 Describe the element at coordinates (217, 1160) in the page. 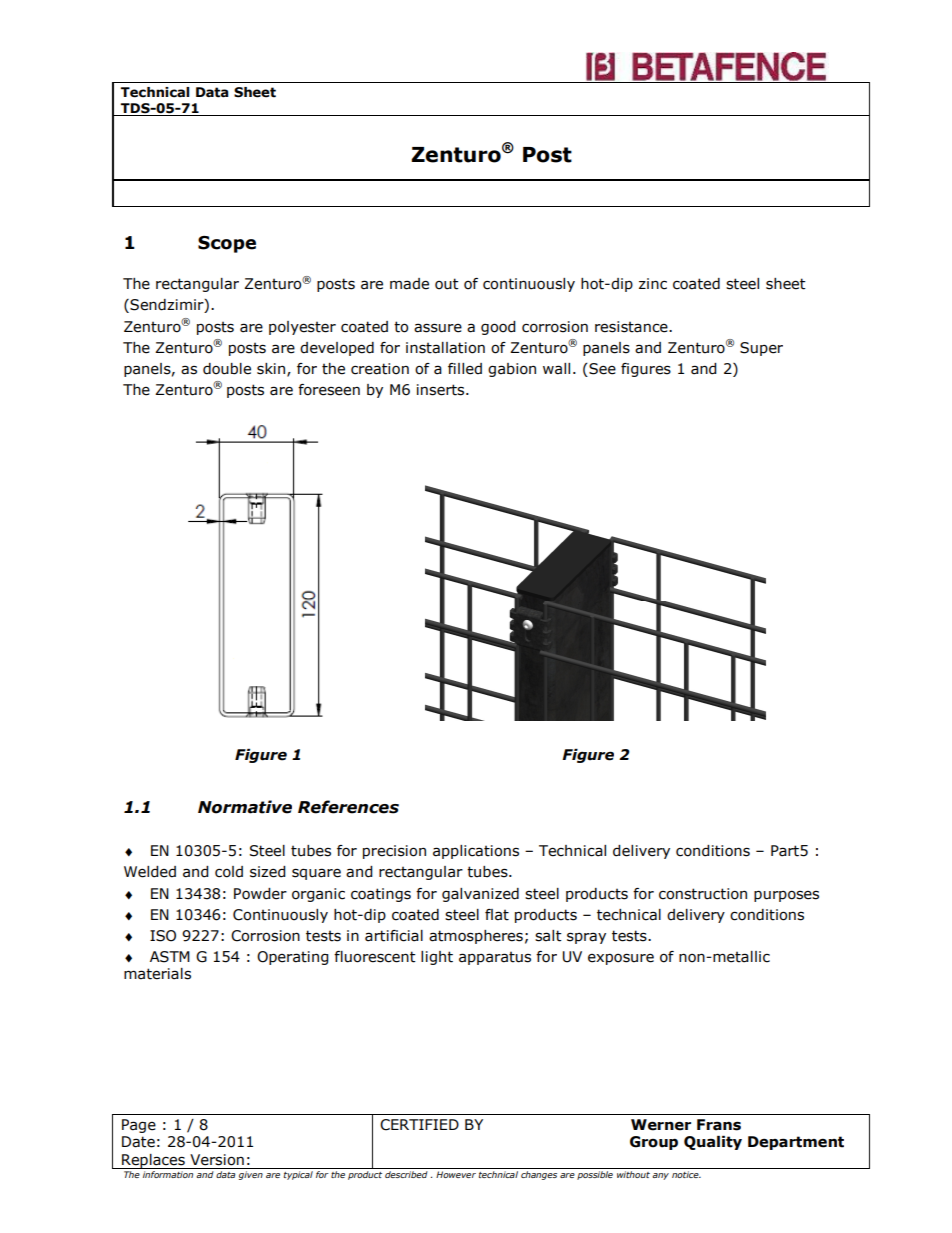

I see `Version` at that location.
